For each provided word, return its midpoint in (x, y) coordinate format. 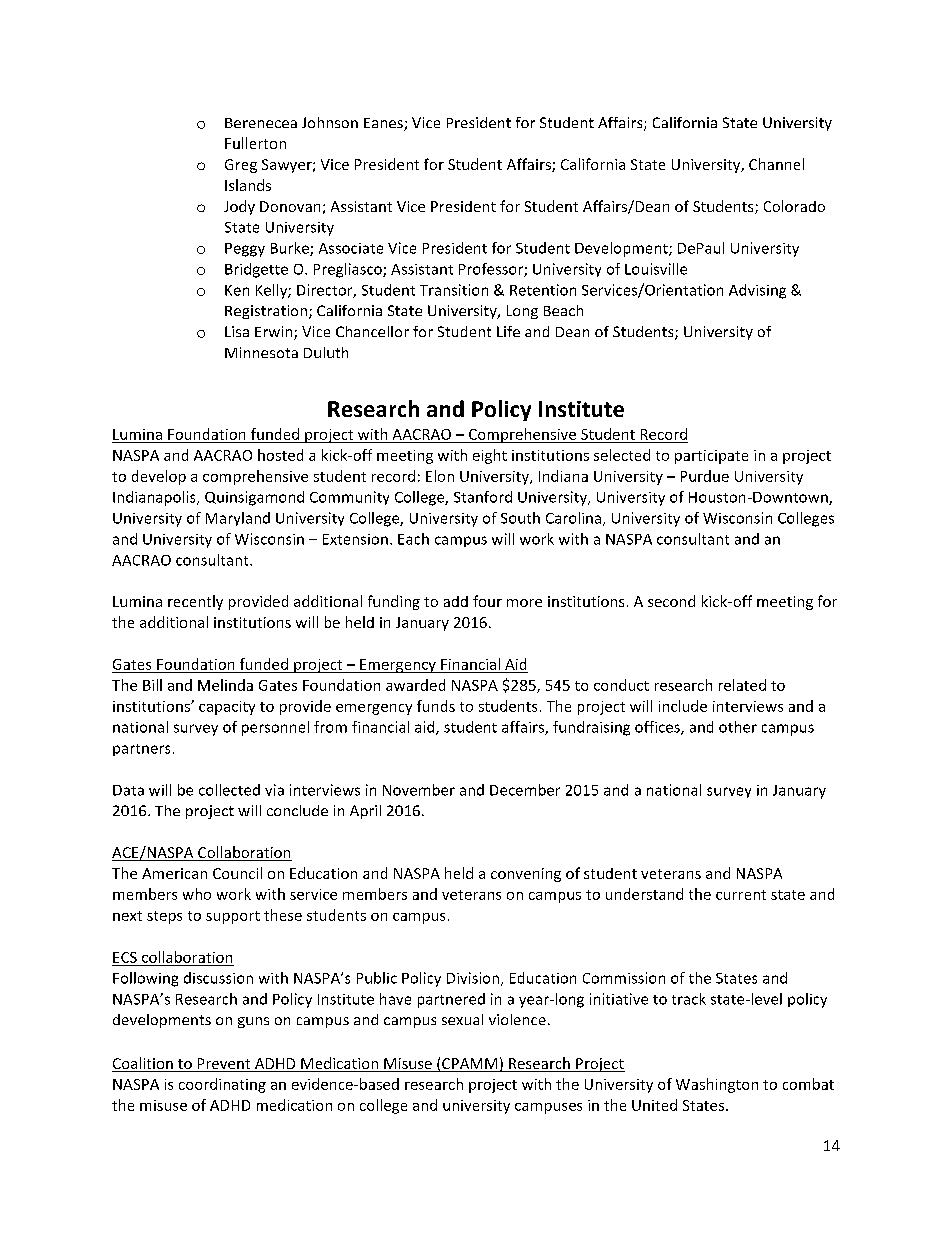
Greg (241, 166)
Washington (717, 1085)
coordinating (222, 1085)
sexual (462, 1019)
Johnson (330, 122)
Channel (776, 164)
